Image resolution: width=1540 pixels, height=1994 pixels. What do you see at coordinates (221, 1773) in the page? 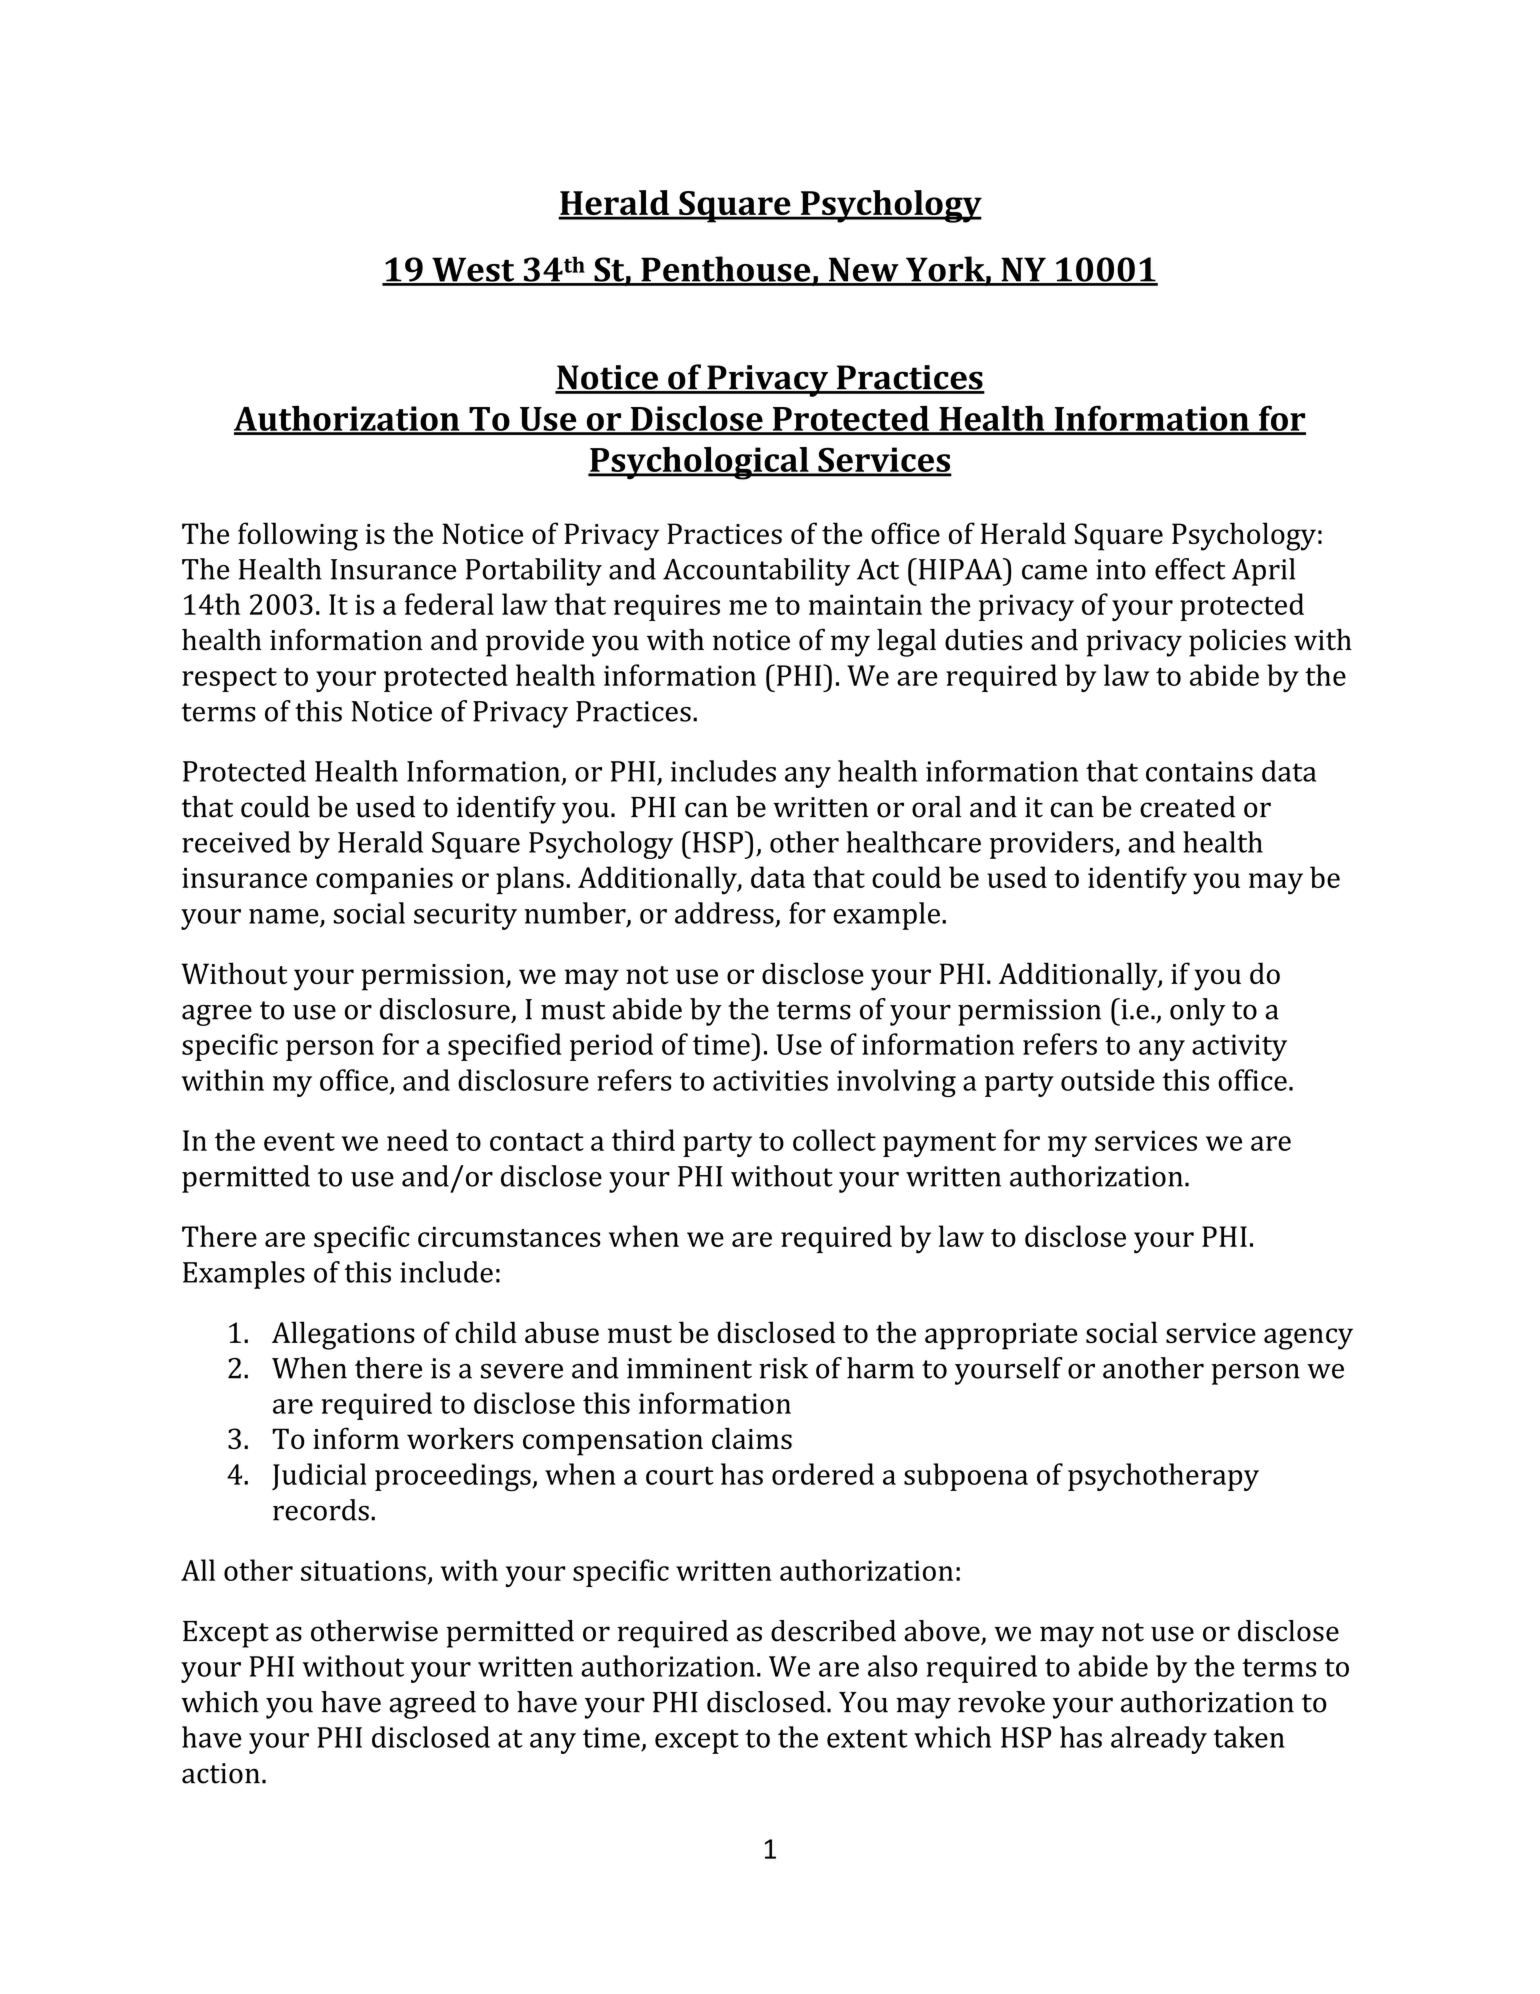
I see `action` at bounding box center [221, 1773].
